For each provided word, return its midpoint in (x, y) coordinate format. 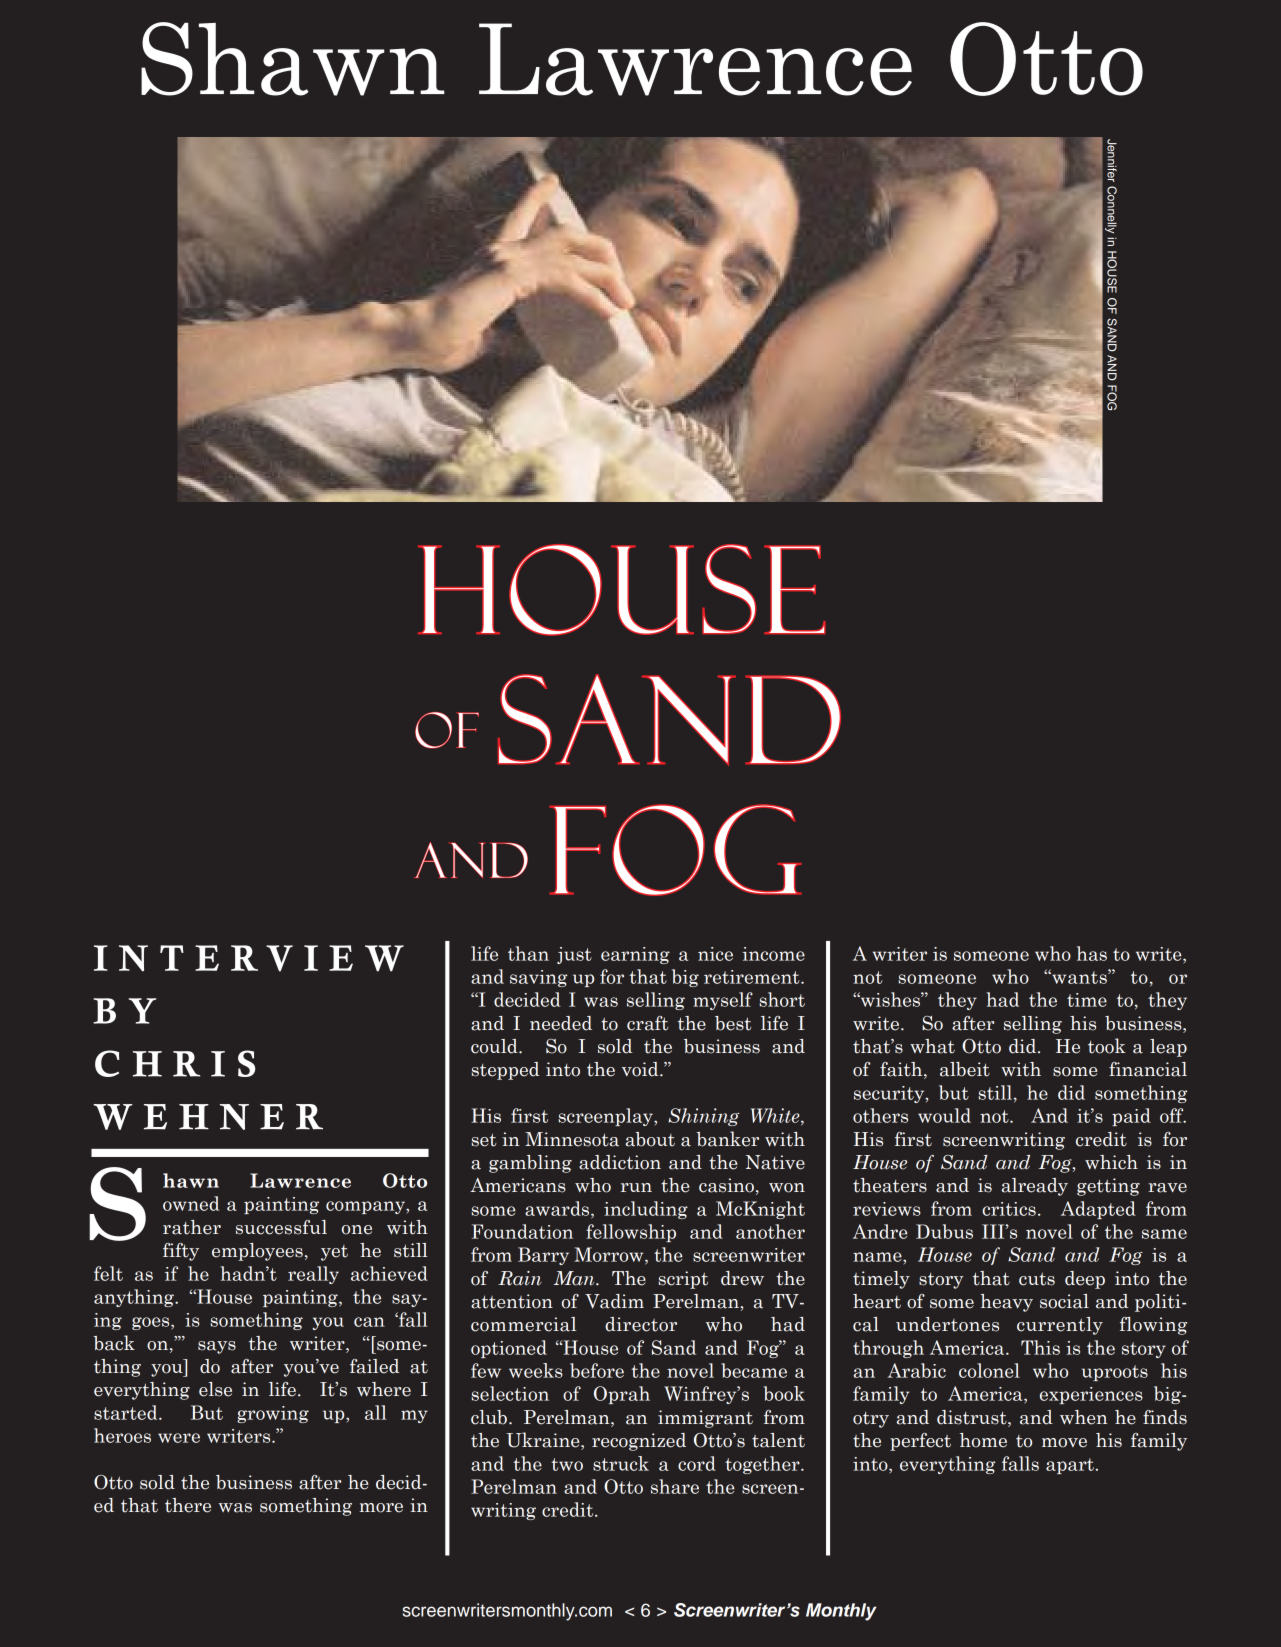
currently (1060, 1326)
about (650, 1139)
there (188, 1505)
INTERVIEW (249, 958)
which (1111, 1162)
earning (635, 955)
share (675, 1486)
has (1092, 953)
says (217, 1347)
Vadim (614, 1301)
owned (191, 1203)
